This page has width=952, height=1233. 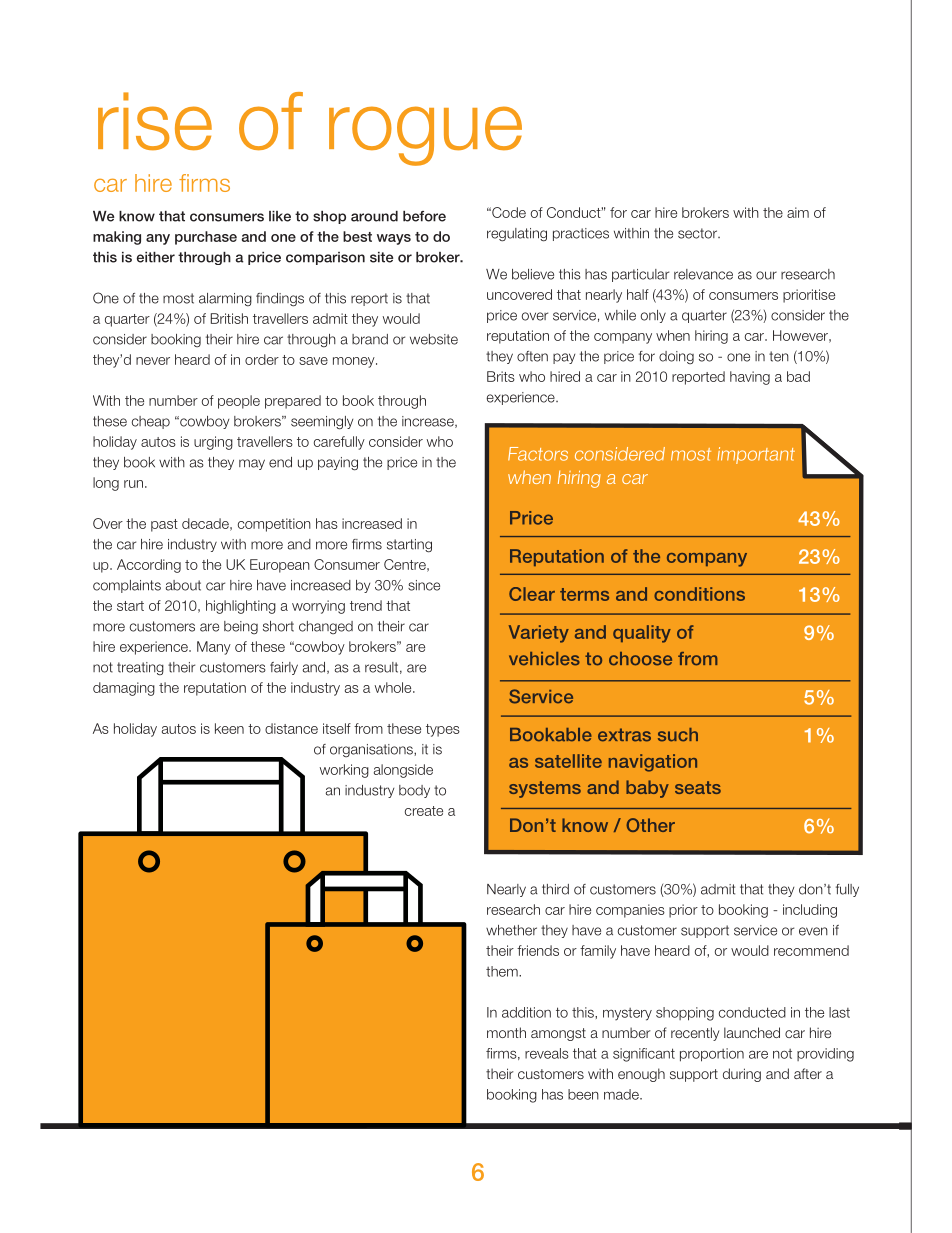 I want to click on highlighting, so click(x=241, y=607).
